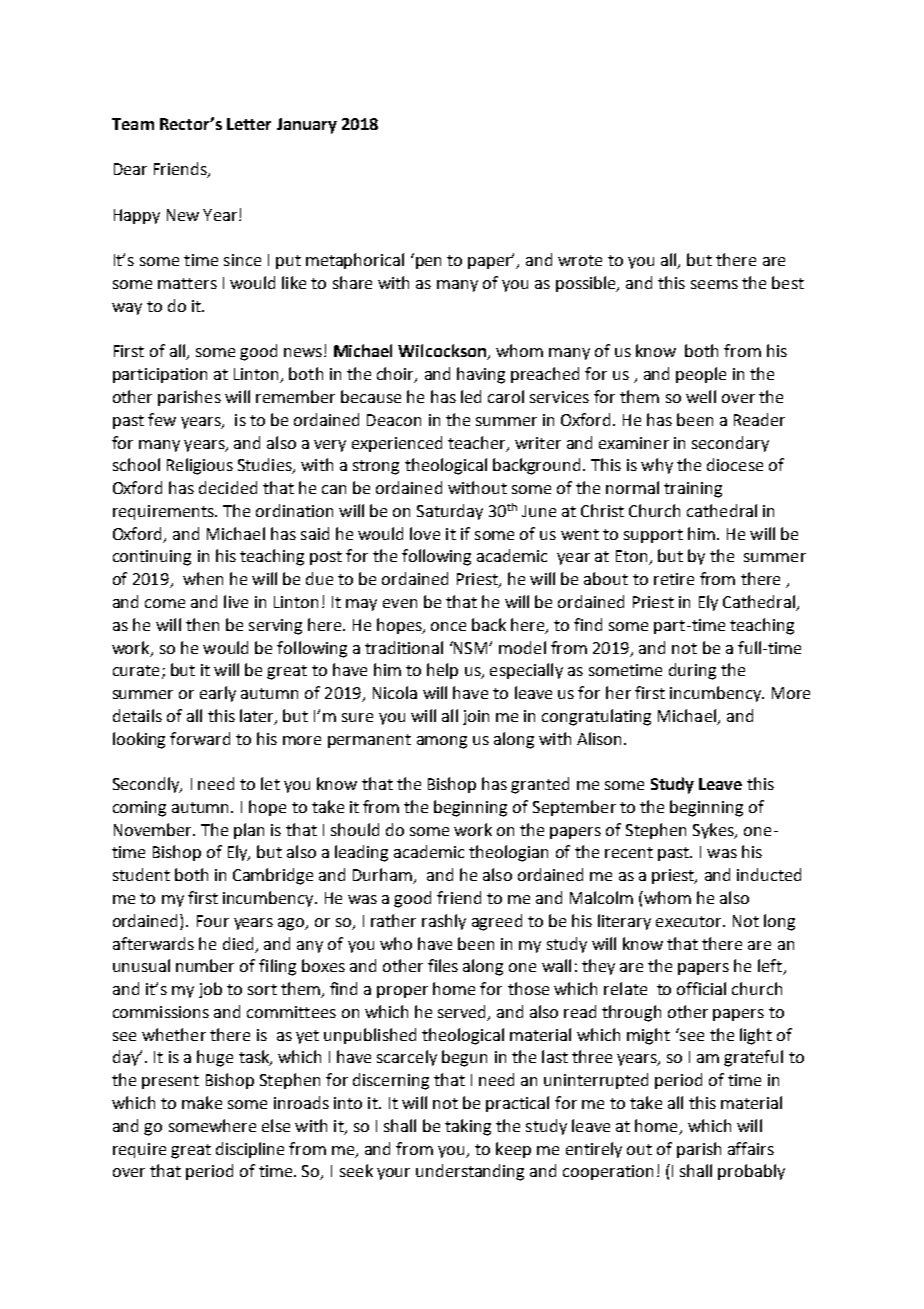 This document has width=924, height=1309. What do you see at coordinates (468, 1127) in the document?
I see `taking` at bounding box center [468, 1127].
